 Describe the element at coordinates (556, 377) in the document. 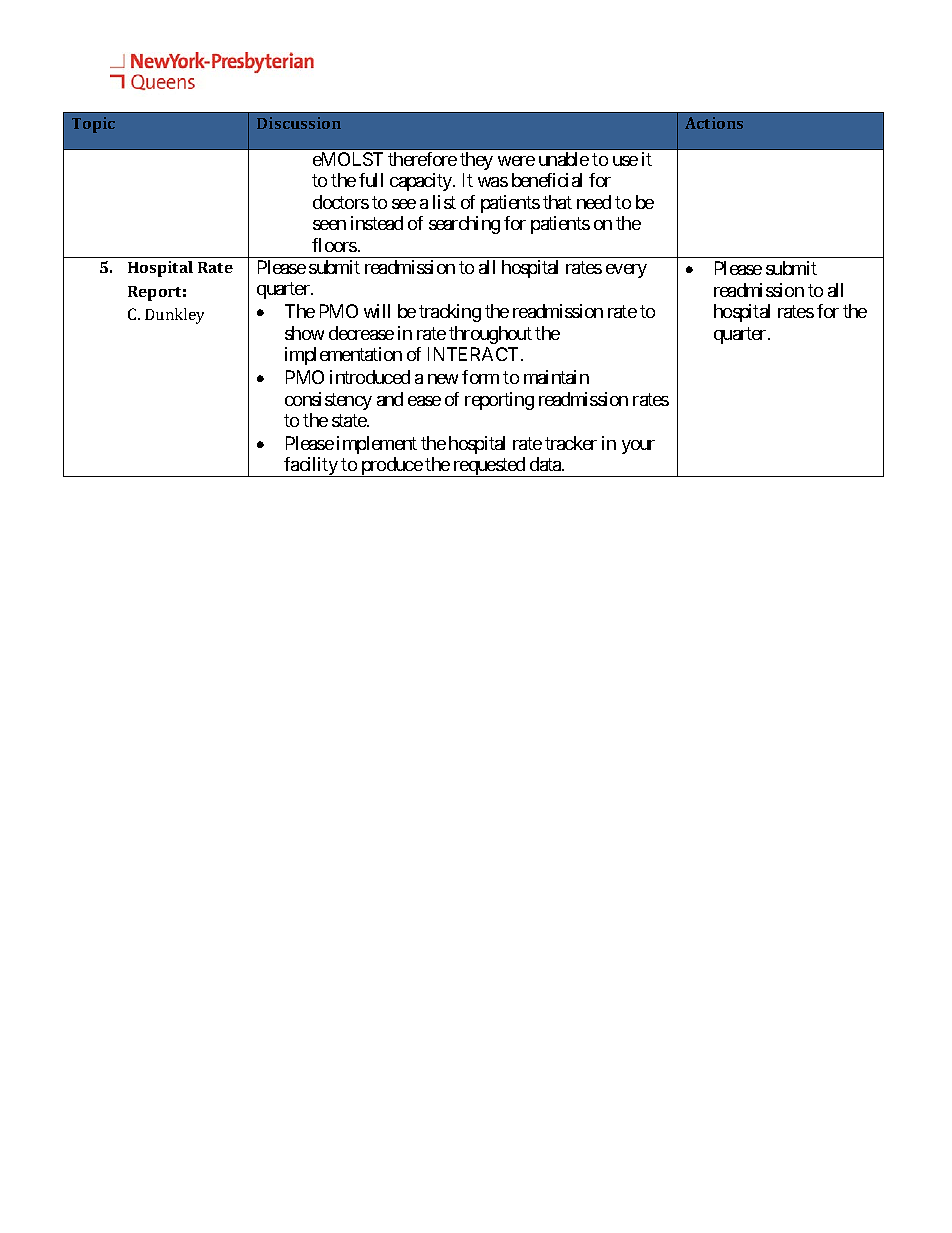

I see `maintain` at that location.
